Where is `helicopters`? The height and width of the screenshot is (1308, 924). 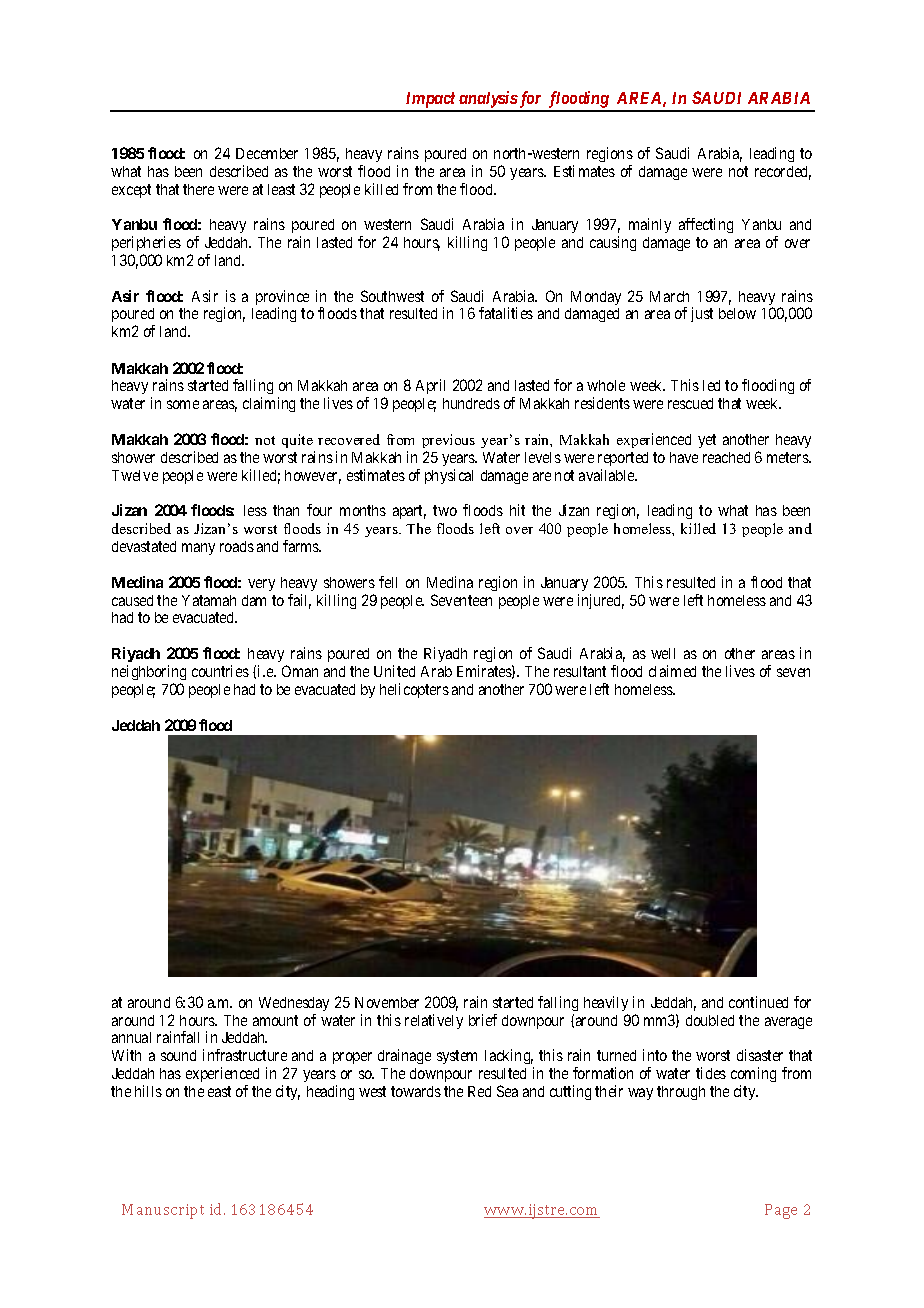
helicopters is located at coordinates (414, 690).
